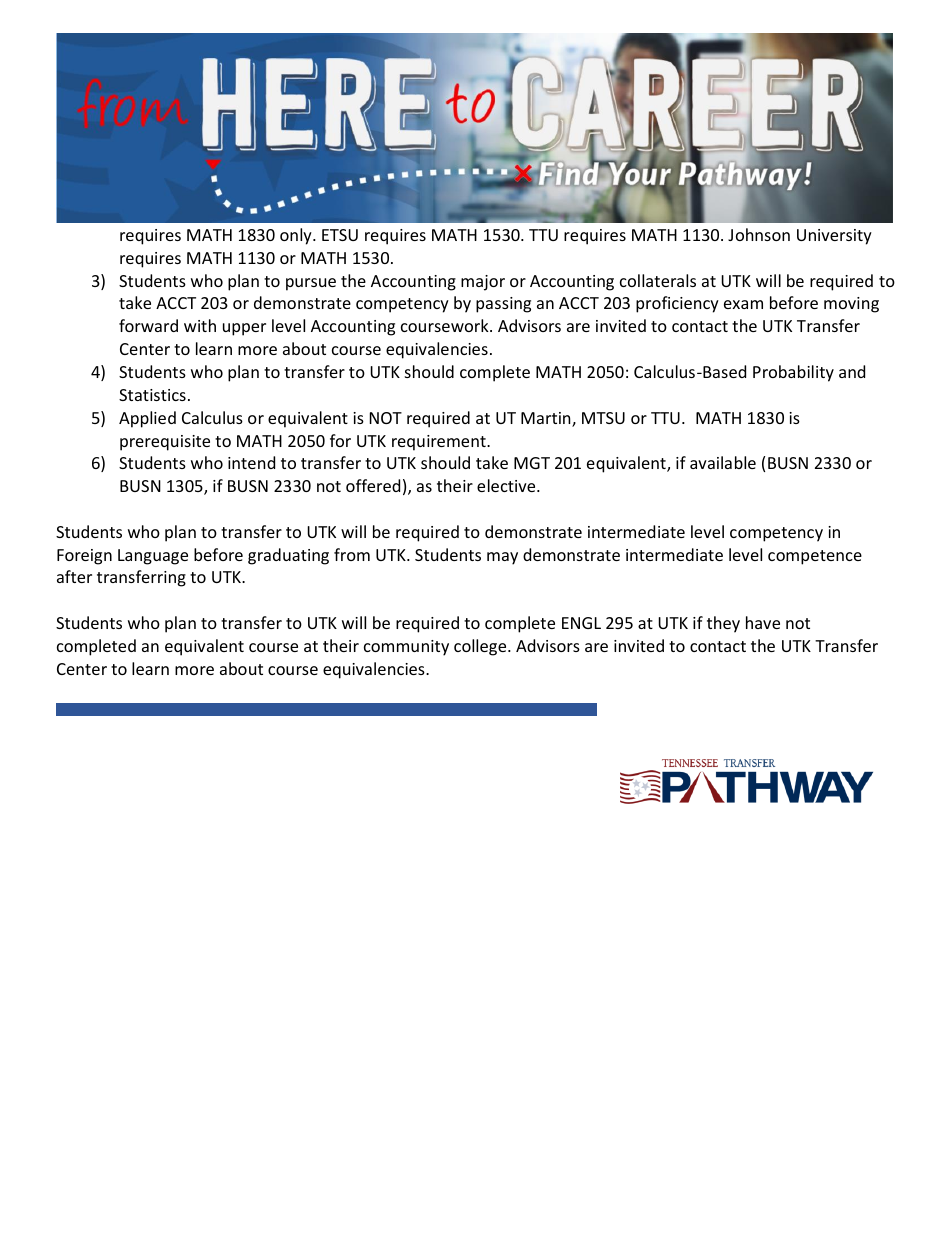  What do you see at coordinates (297, 236) in the image?
I see `only` at bounding box center [297, 236].
